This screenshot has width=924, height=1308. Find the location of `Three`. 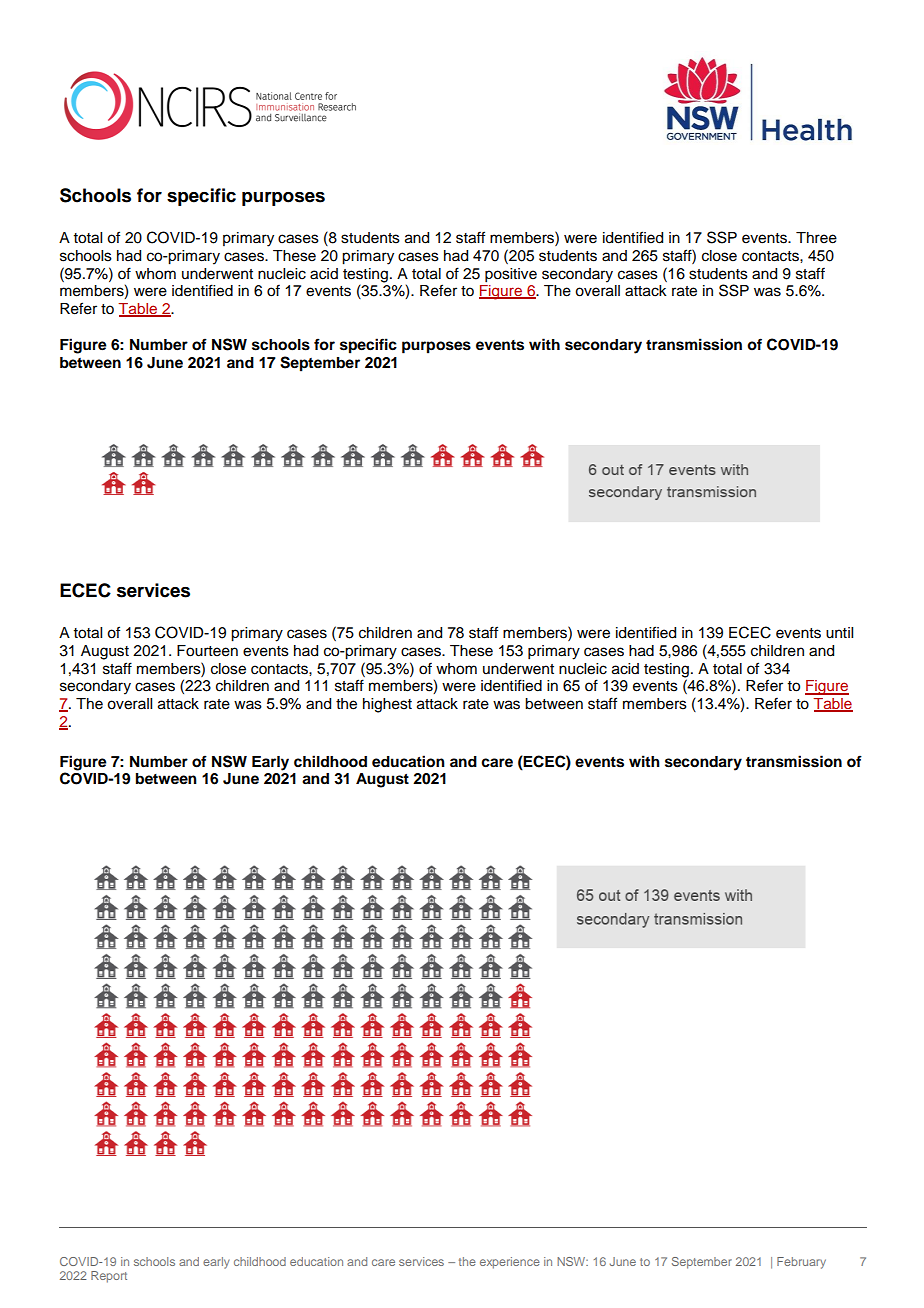

Three is located at coordinates (816, 238).
